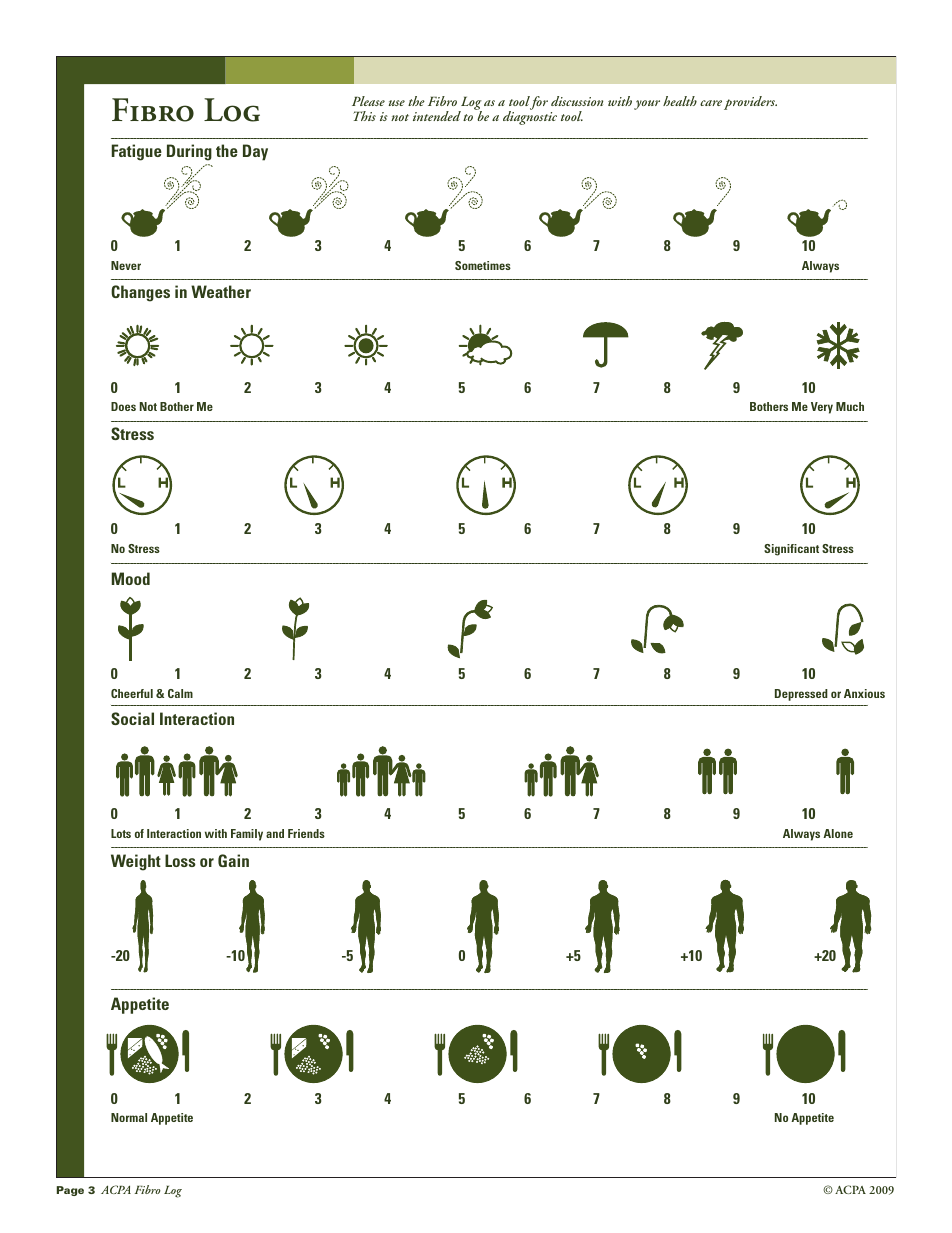 The height and width of the screenshot is (1233, 952). What do you see at coordinates (306, 833) in the screenshot?
I see `Friends` at bounding box center [306, 833].
